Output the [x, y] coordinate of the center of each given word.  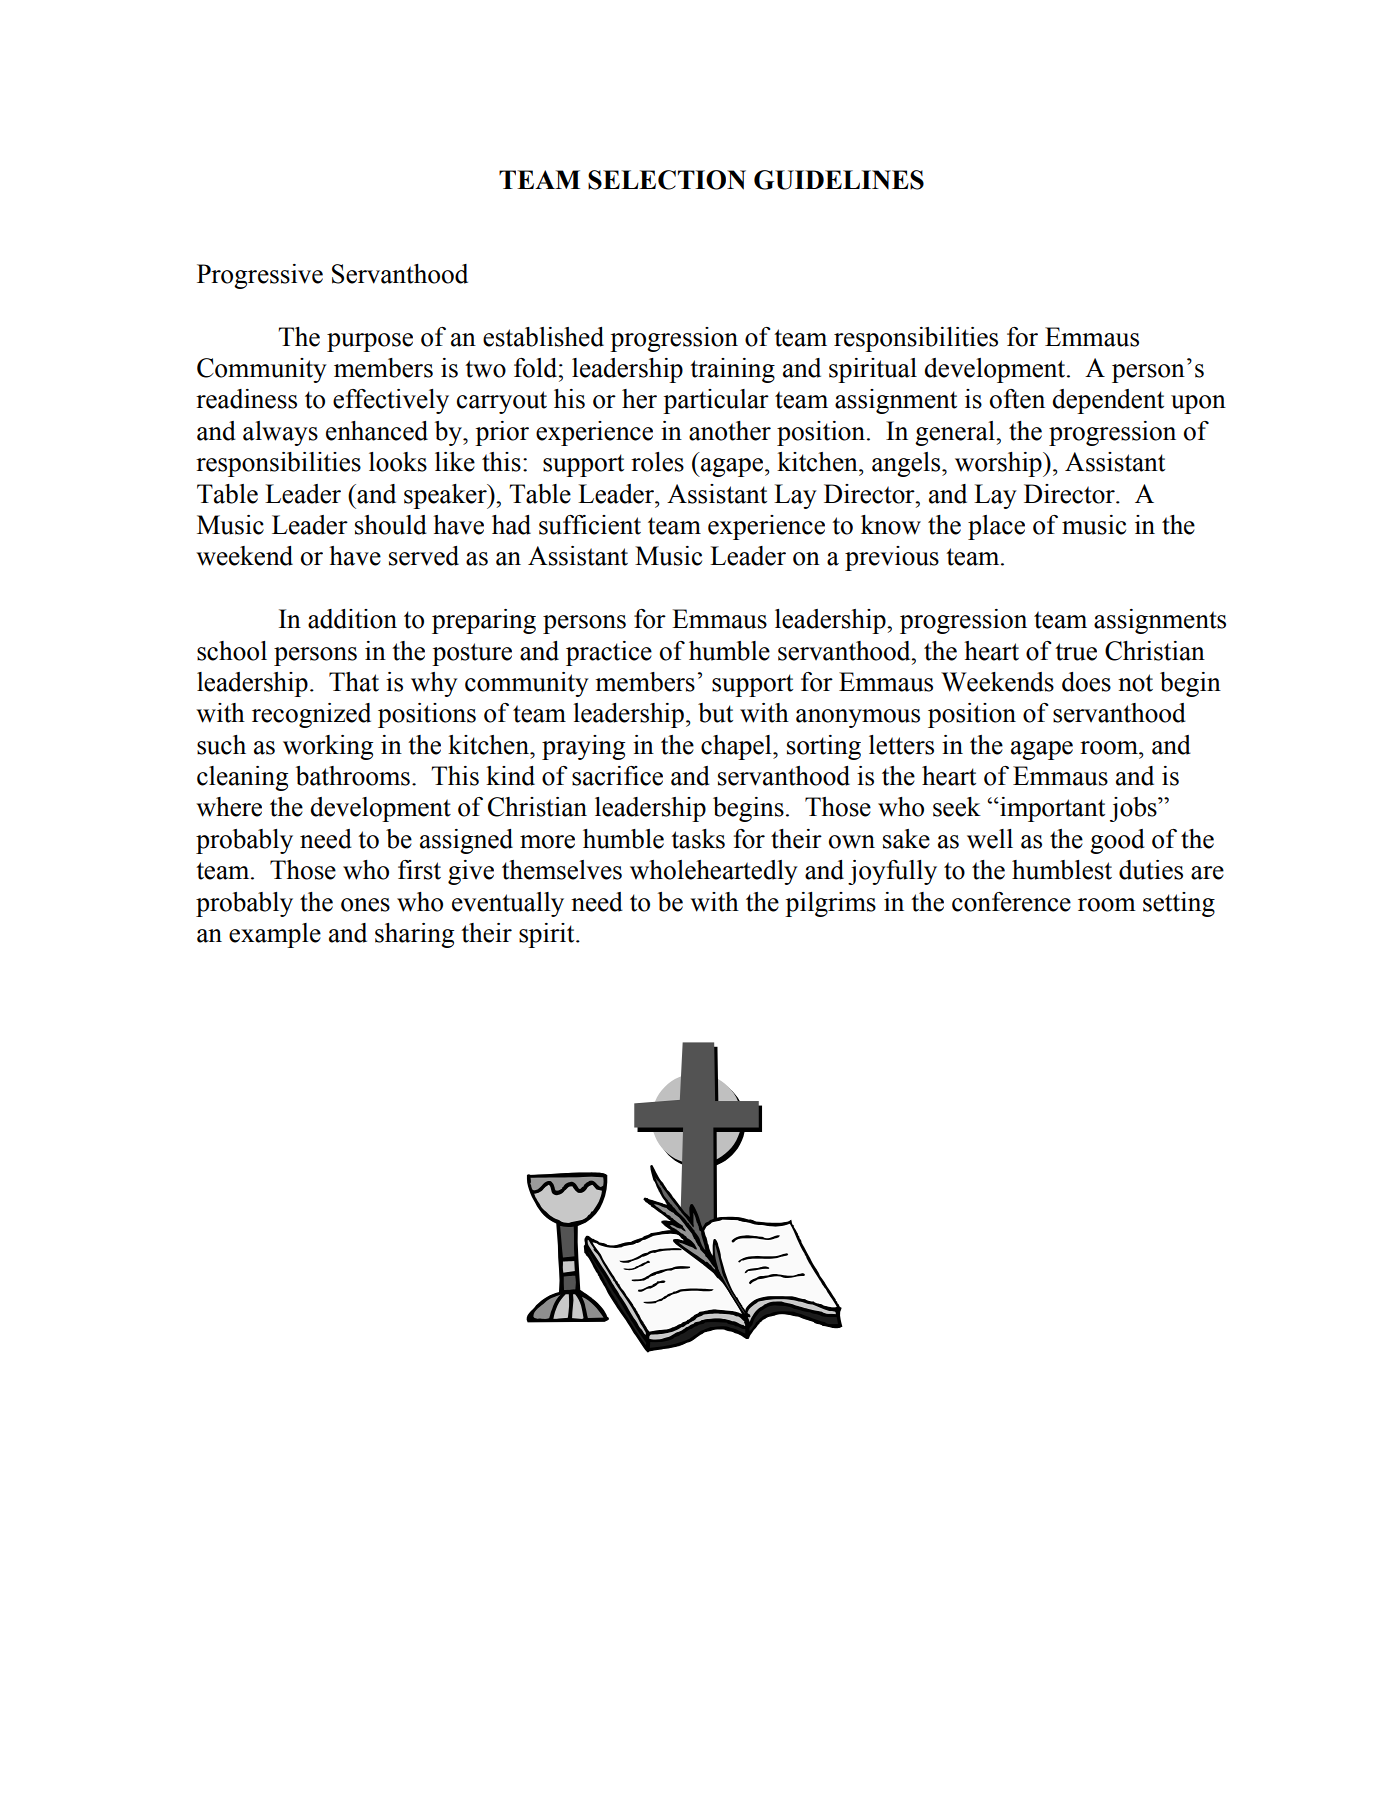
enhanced [377, 431]
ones [365, 905]
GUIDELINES [839, 180]
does [1086, 682]
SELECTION [667, 180]
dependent [1108, 401]
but [715, 713]
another [730, 431]
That [354, 682]
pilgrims [830, 904]
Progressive [260, 276]
